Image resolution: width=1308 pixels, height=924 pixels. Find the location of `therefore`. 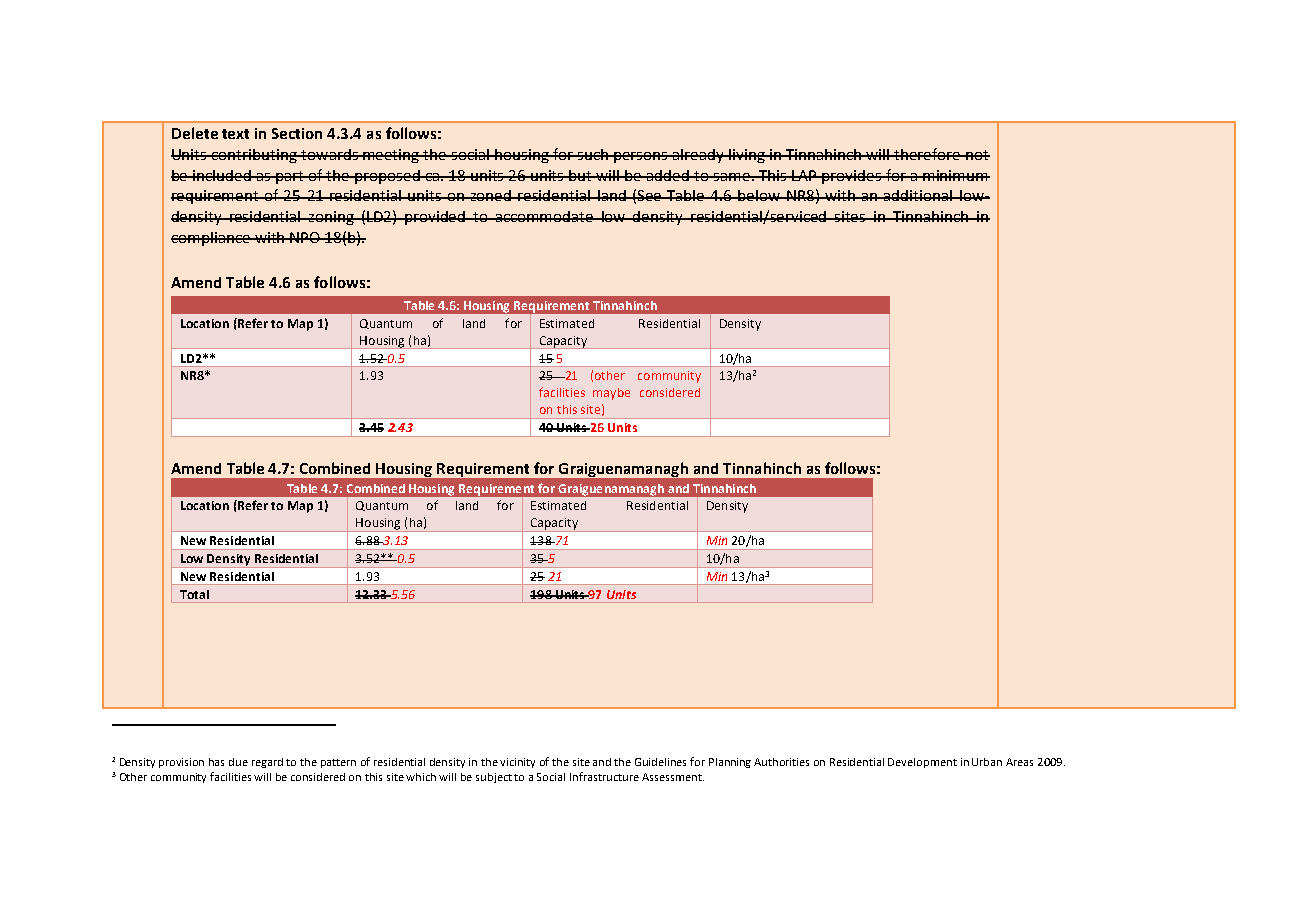

therefore is located at coordinates (928, 154).
